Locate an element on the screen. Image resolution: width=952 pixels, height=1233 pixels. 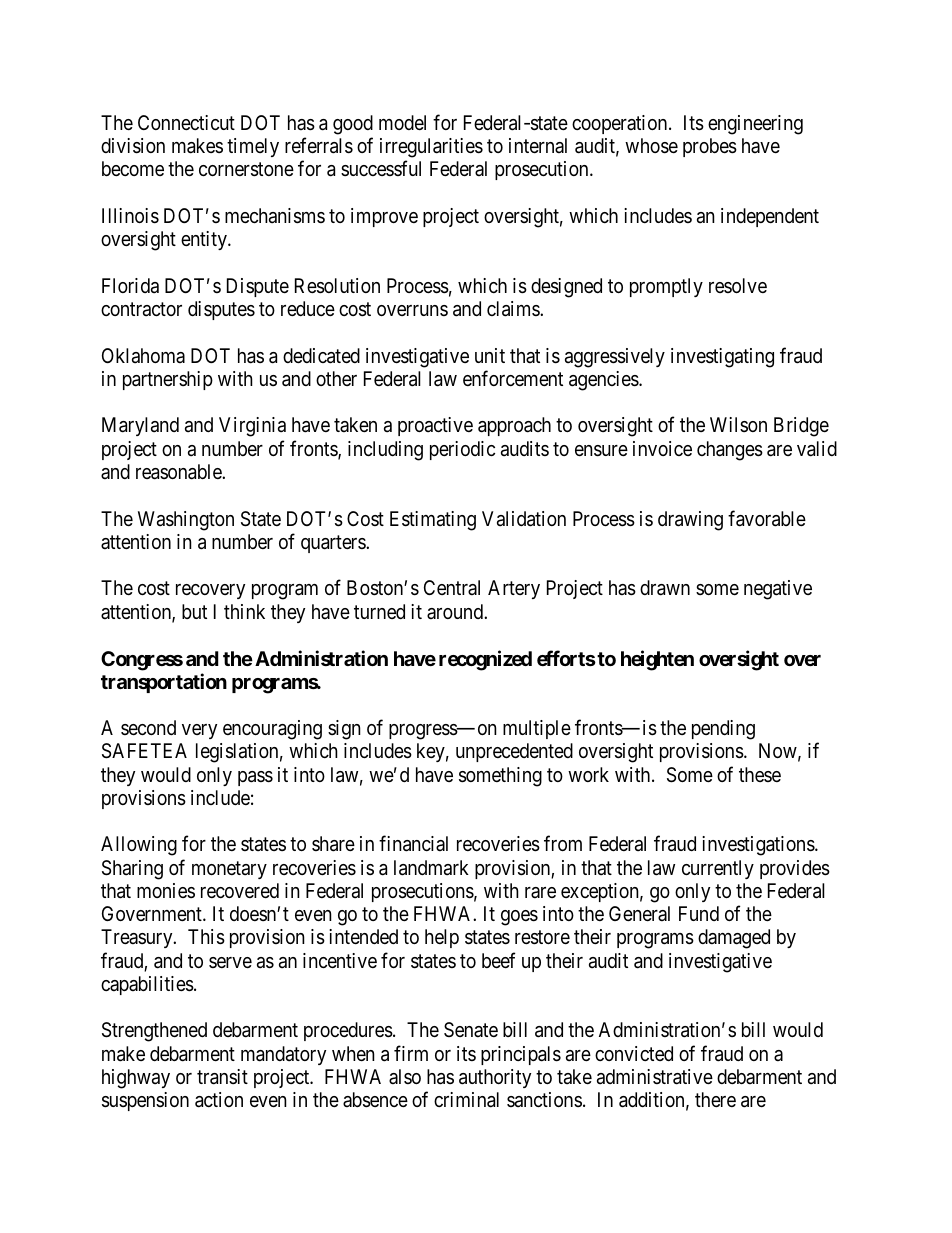
probes is located at coordinates (710, 147).
